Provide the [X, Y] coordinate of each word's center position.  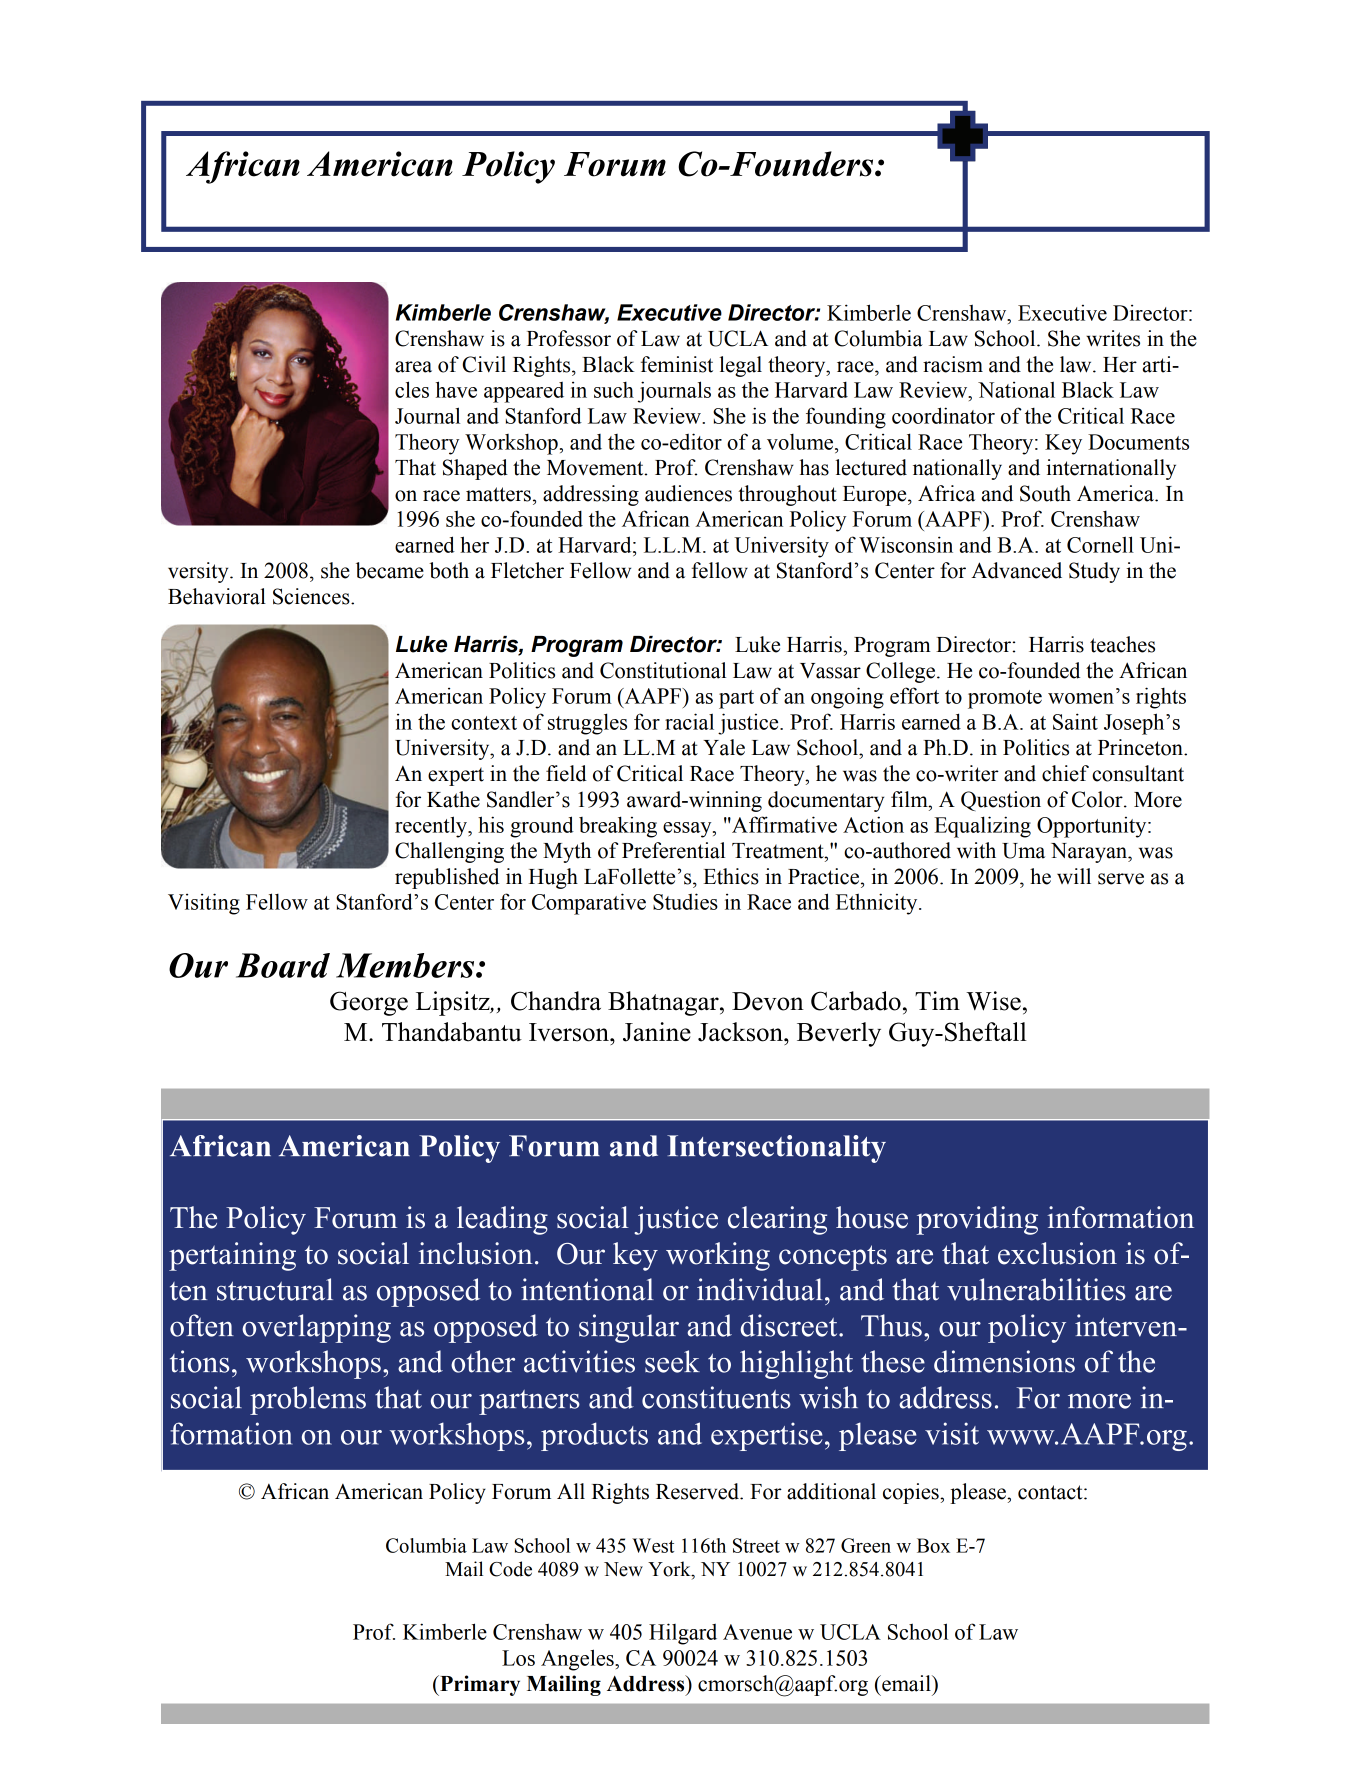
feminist [677, 364]
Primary [479, 1685]
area [413, 367]
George [369, 1003]
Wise [993, 1001]
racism [953, 364]
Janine [657, 1032]
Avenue [757, 1632]
